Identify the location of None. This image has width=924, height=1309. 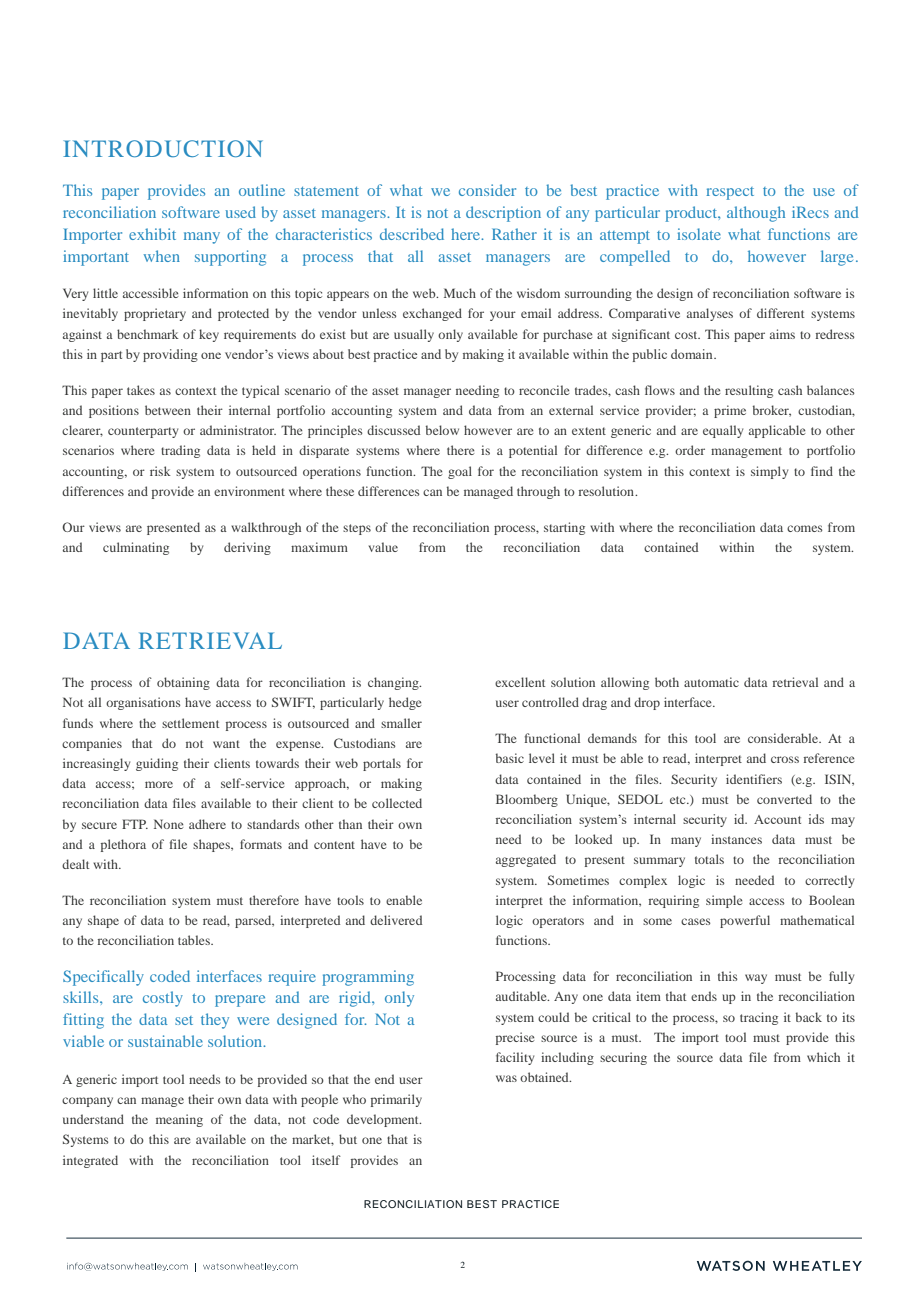
(169, 824).
